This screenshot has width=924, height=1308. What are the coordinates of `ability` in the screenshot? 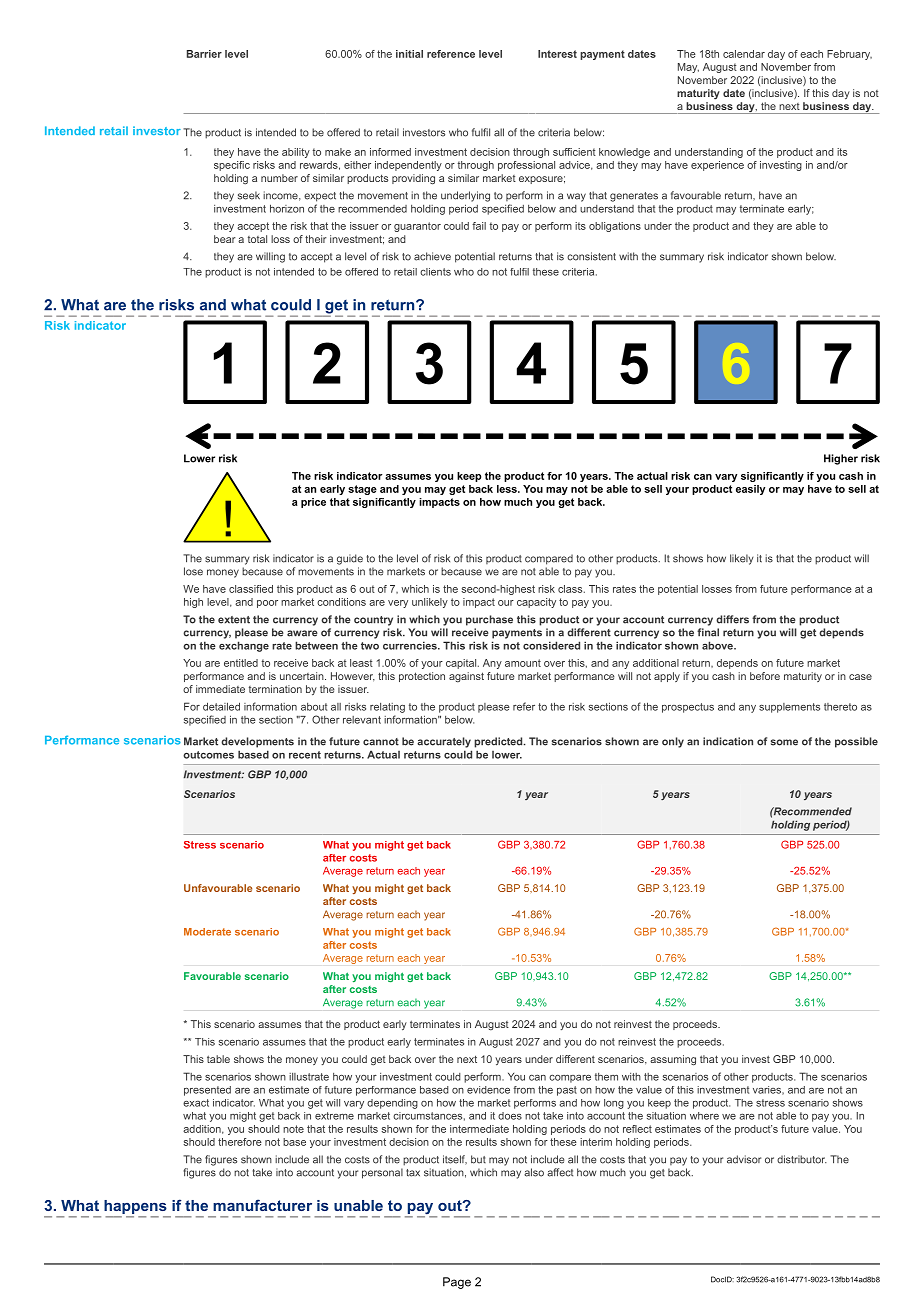 It's located at (296, 153).
